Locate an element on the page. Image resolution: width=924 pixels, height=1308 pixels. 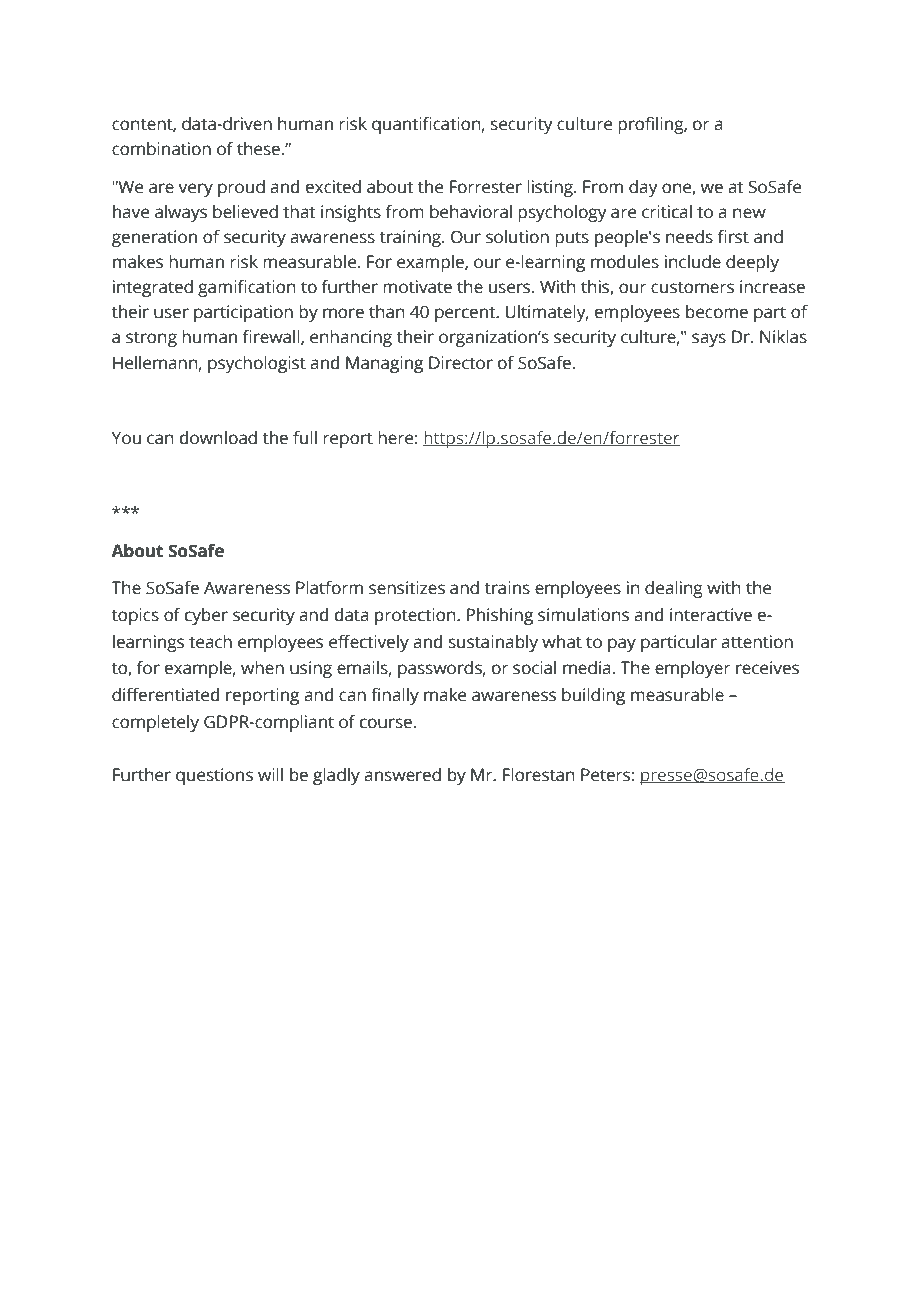
interactive is located at coordinates (711, 615).
